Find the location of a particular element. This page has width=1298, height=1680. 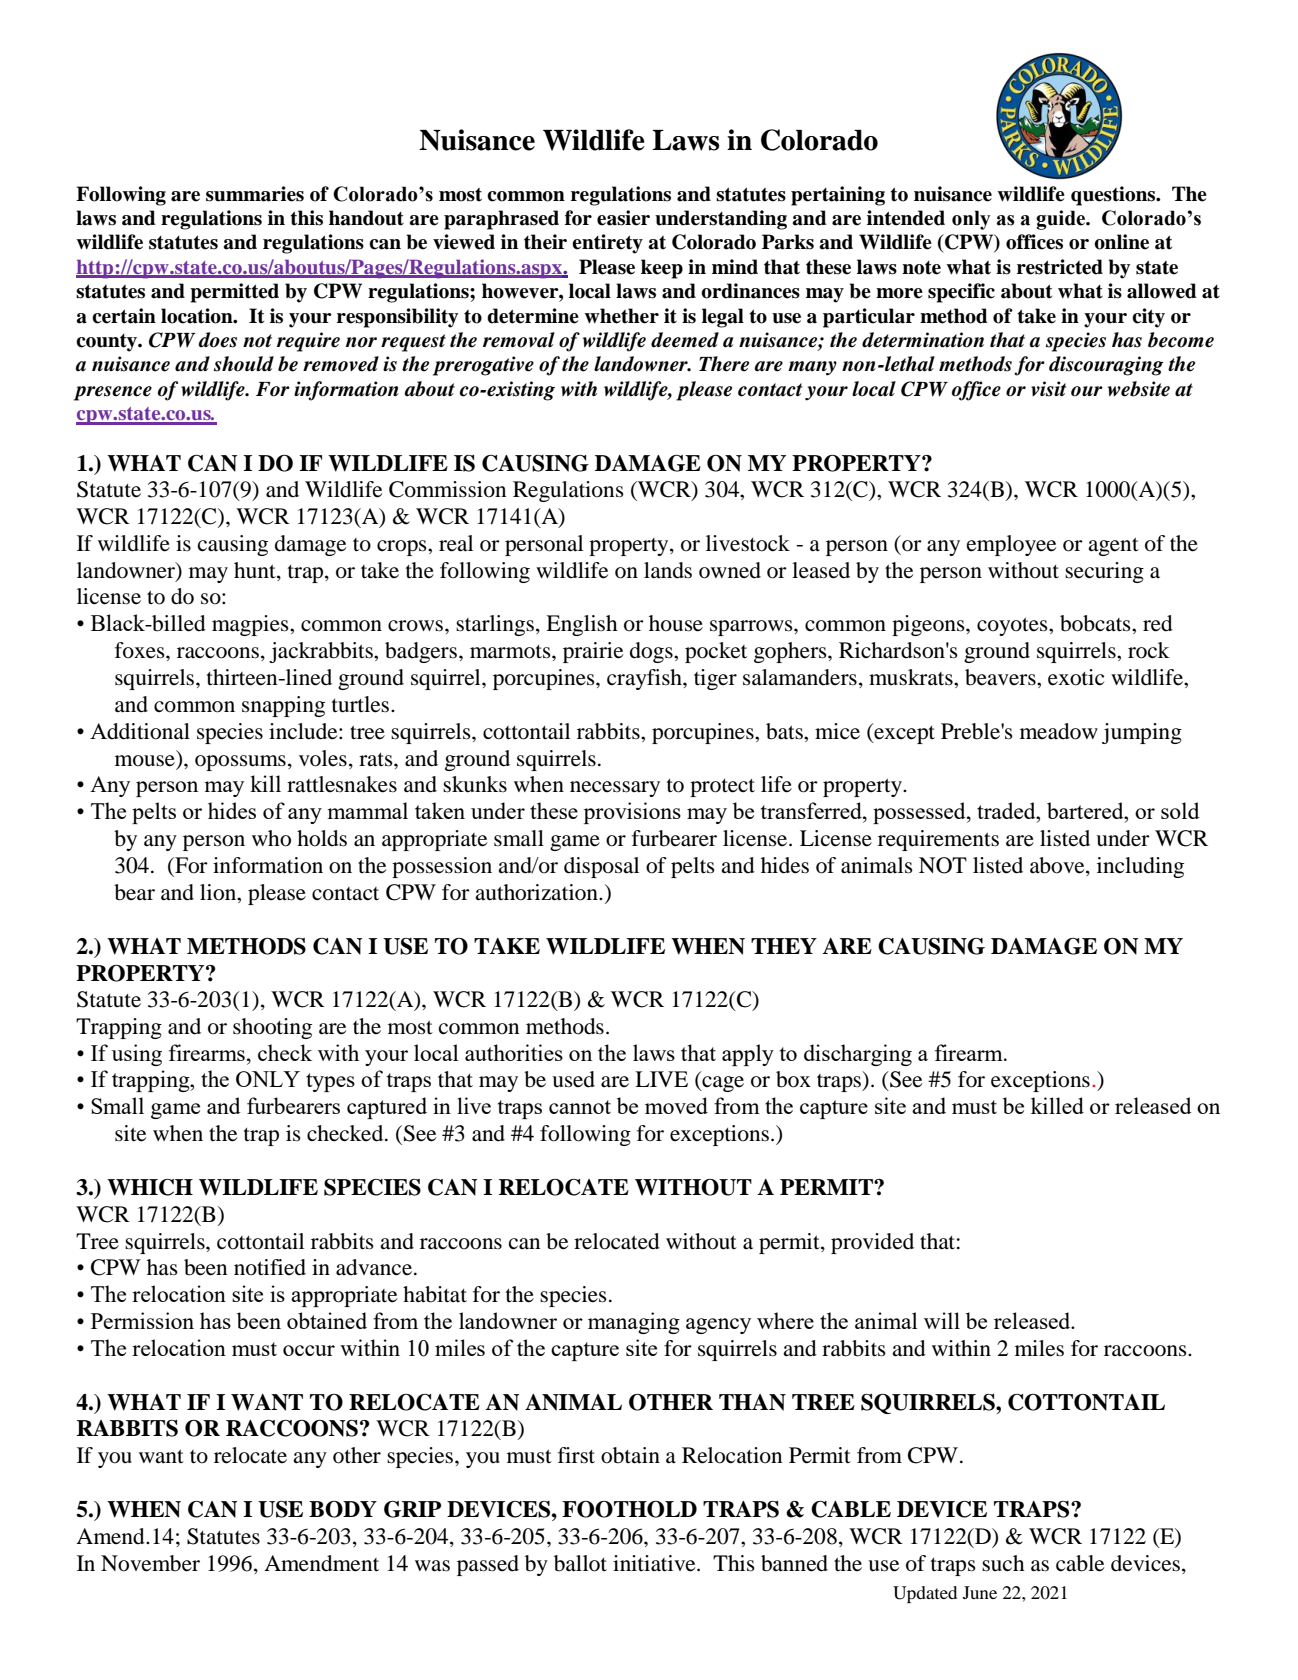

cannot is located at coordinates (580, 1107).
